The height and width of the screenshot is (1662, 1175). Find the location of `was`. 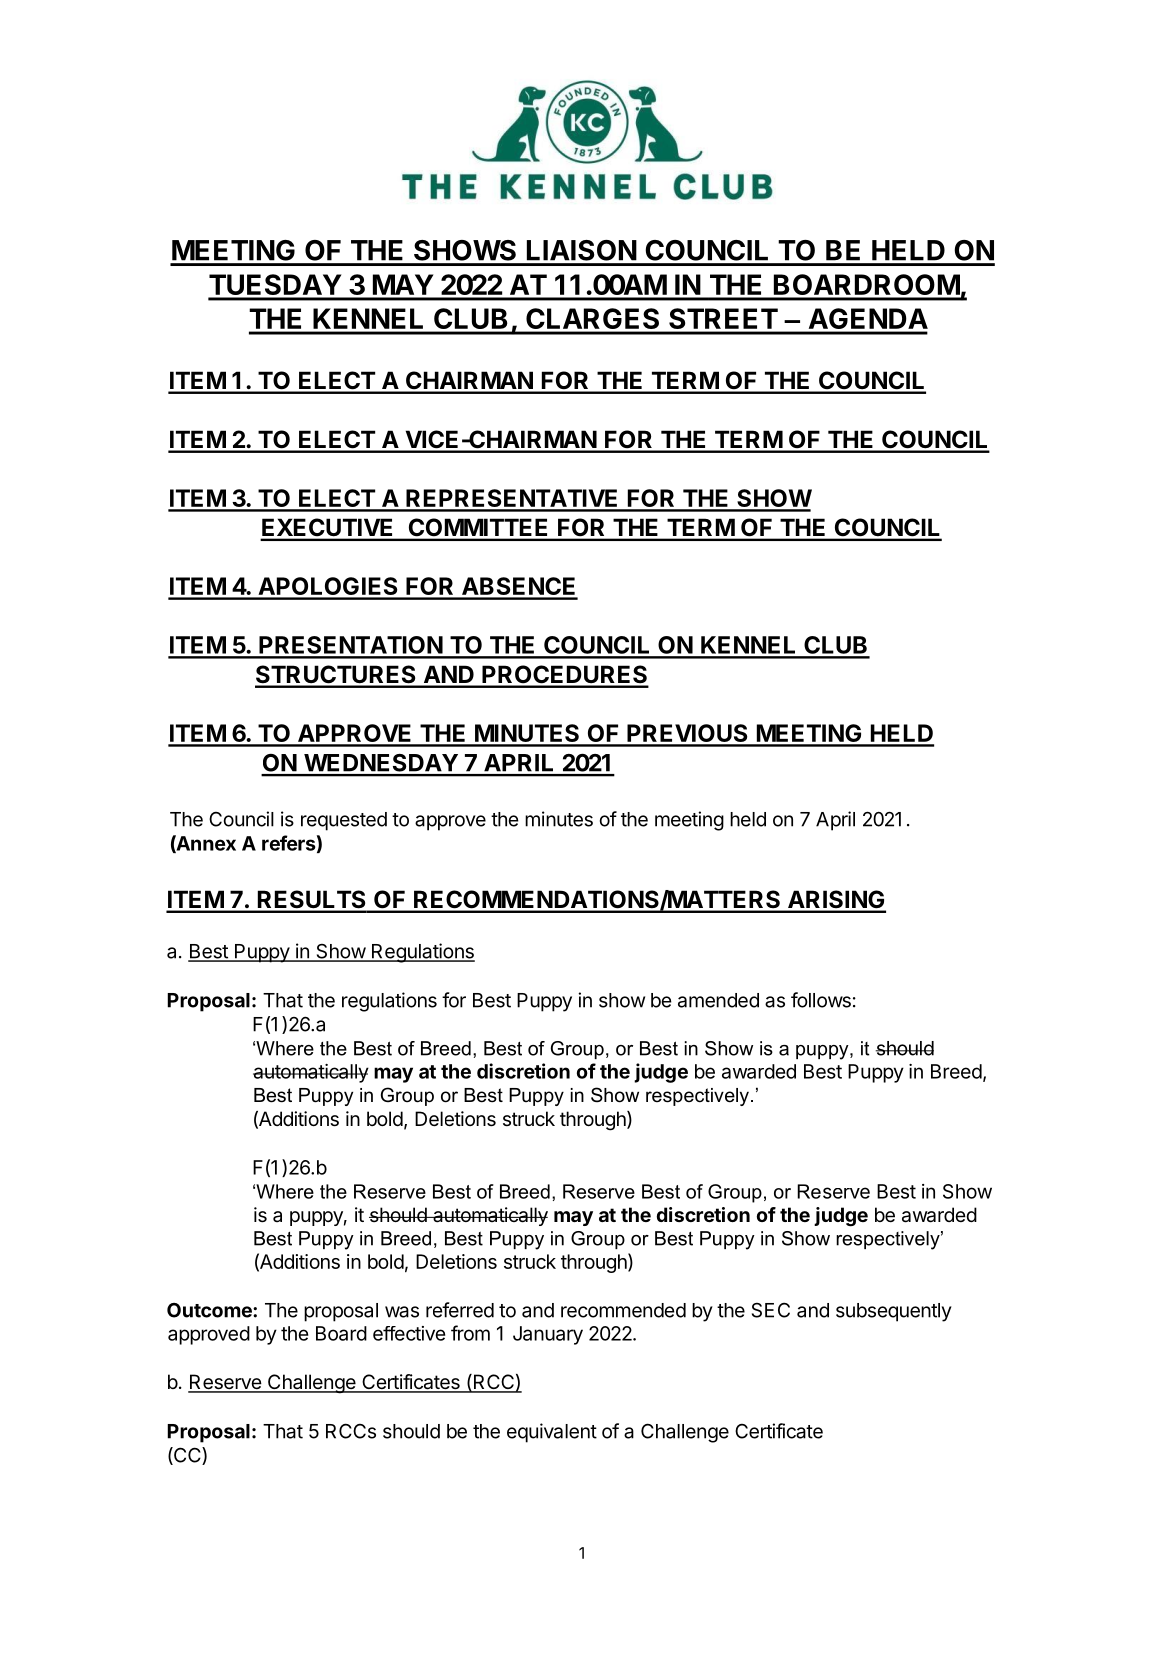

was is located at coordinates (402, 1312).
